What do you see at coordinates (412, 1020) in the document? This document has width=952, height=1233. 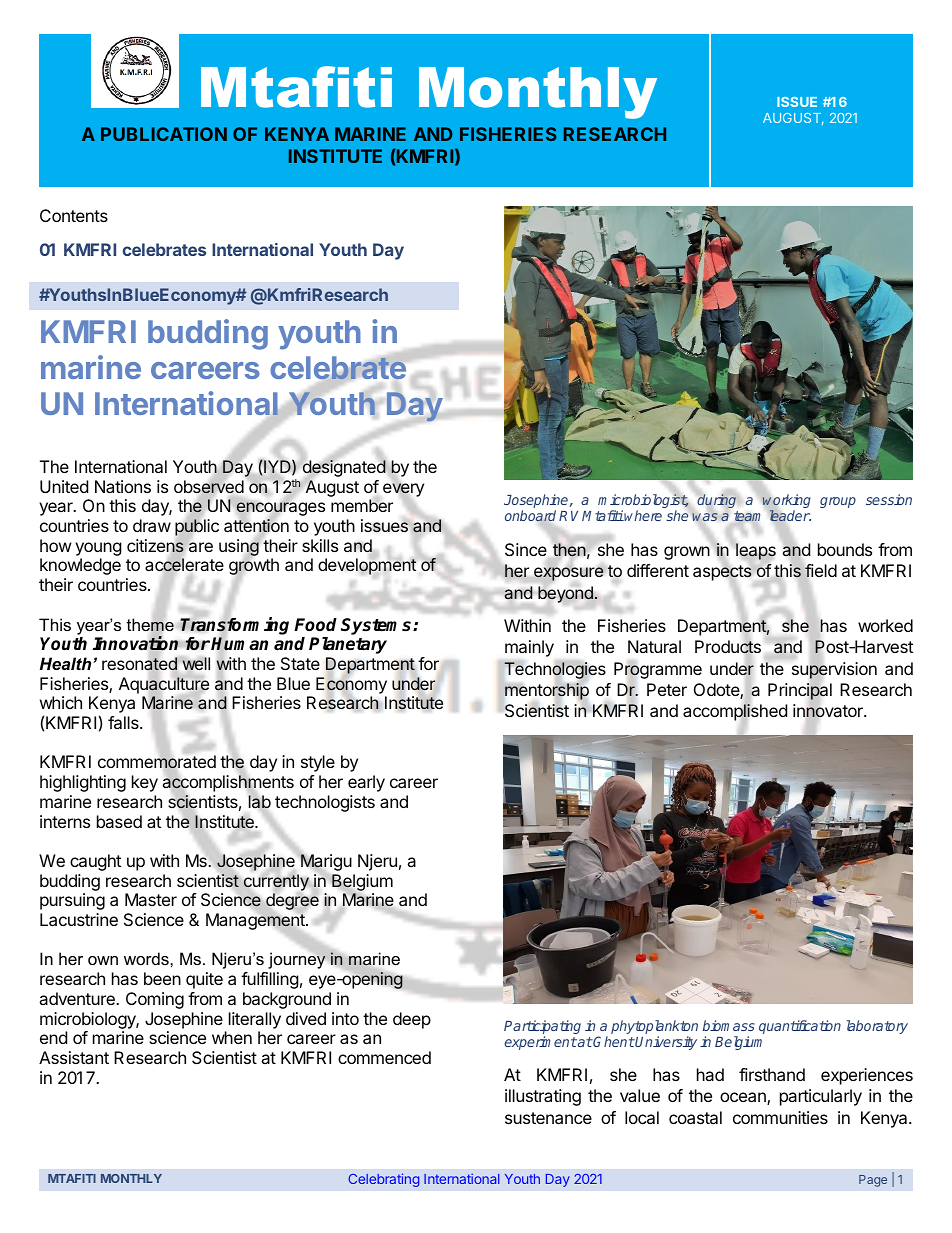 I see `deep` at bounding box center [412, 1020].
